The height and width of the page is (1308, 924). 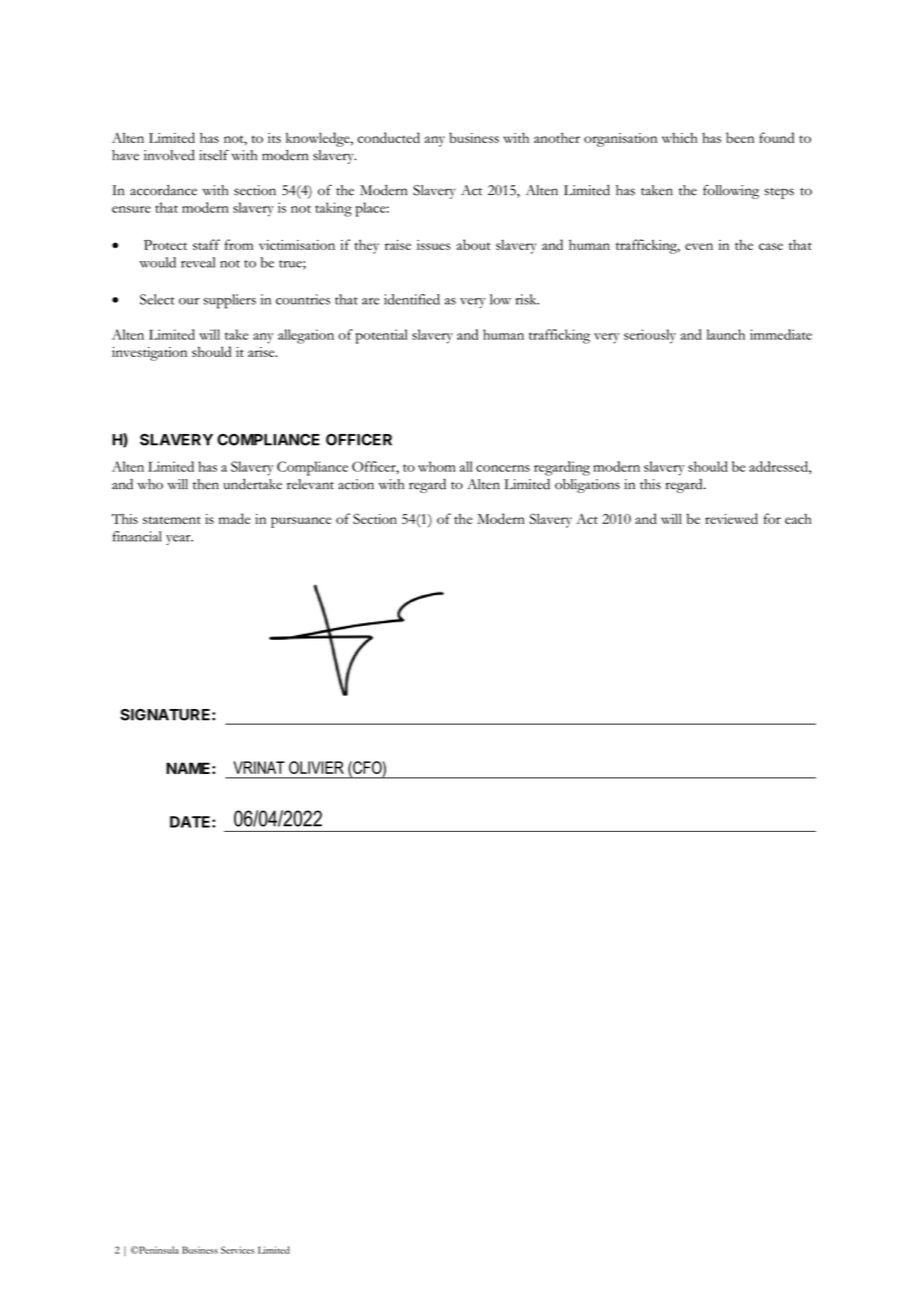 What do you see at coordinates (214, 155) in the page?
I see `itself` at bounding box center [214, 155].
